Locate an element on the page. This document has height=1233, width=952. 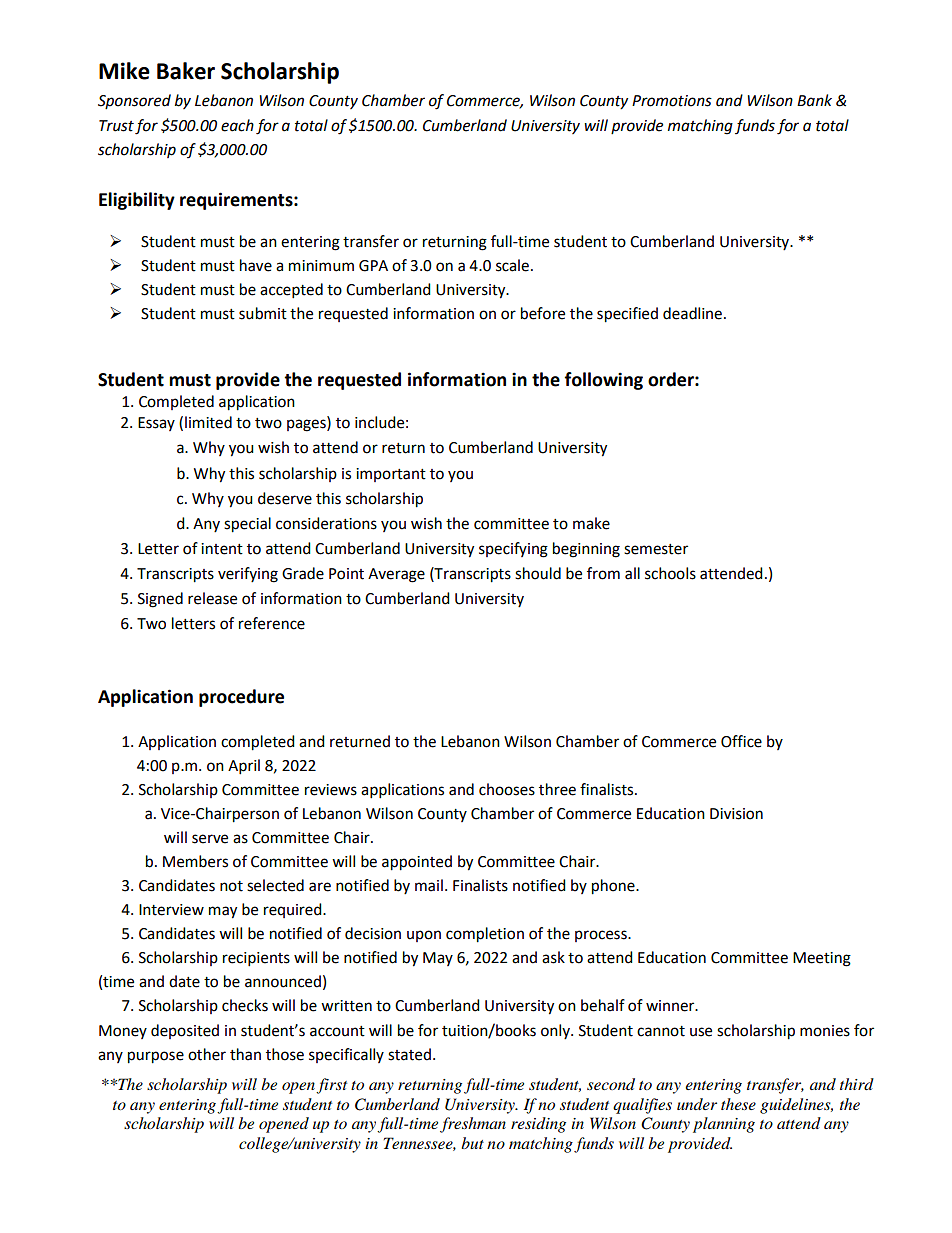
release is located at coordinates (212, 598).
